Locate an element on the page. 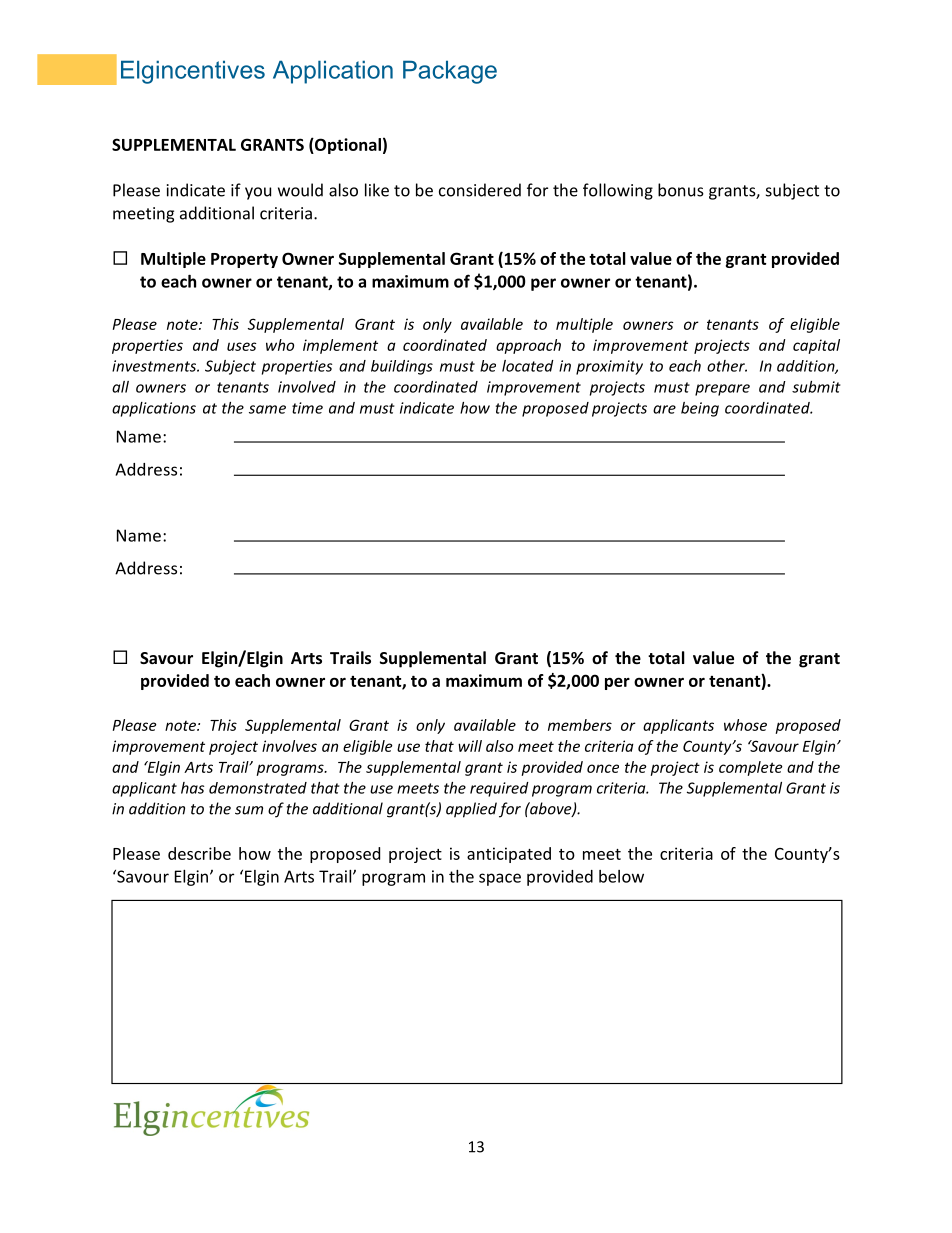 Image resolution: width=952 pixels, height=1233 pixels. anticipated is located at coordinates (509, 855).
